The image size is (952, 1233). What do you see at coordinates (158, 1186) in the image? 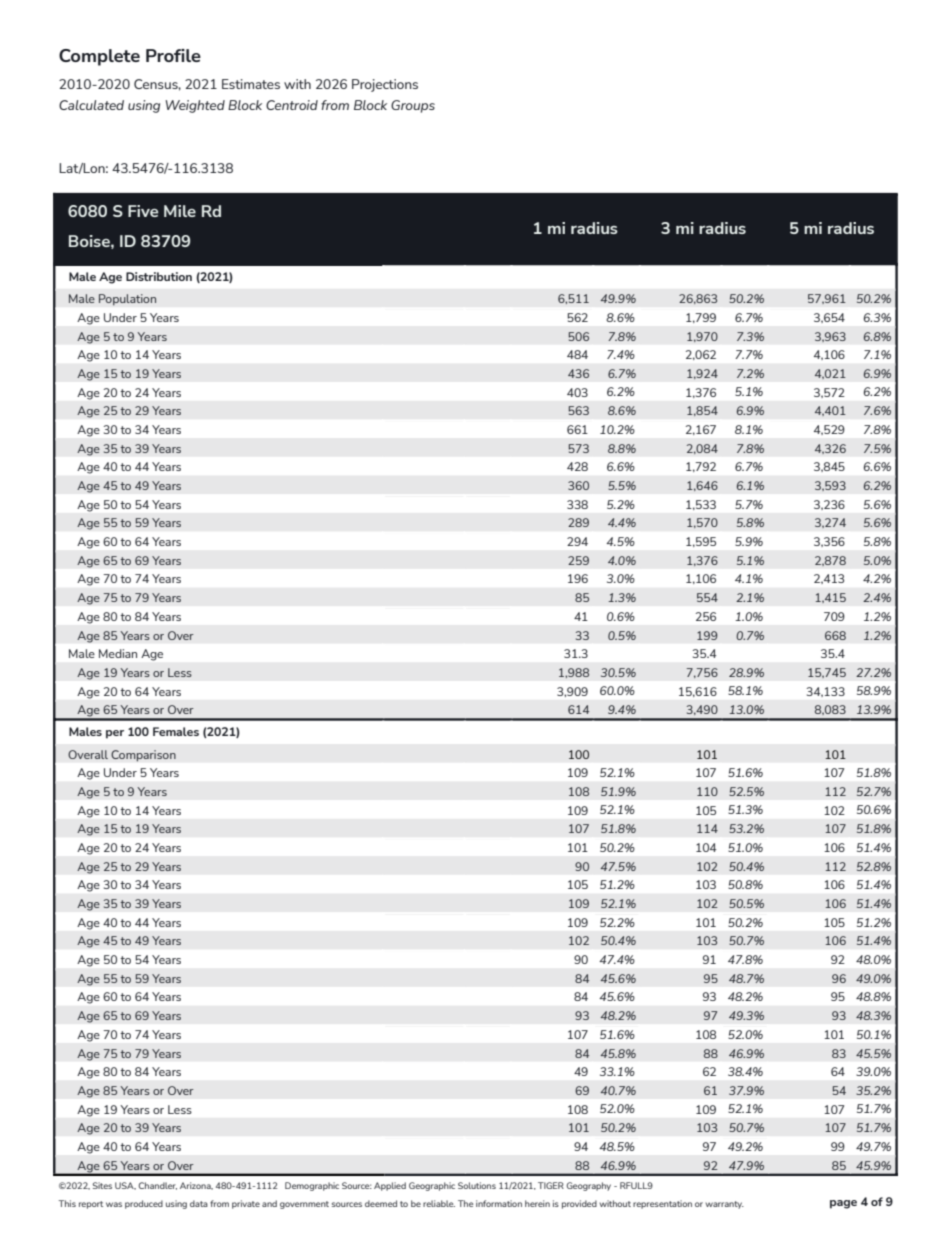
I see `Chandler` at bounding box center [158, 1186].
